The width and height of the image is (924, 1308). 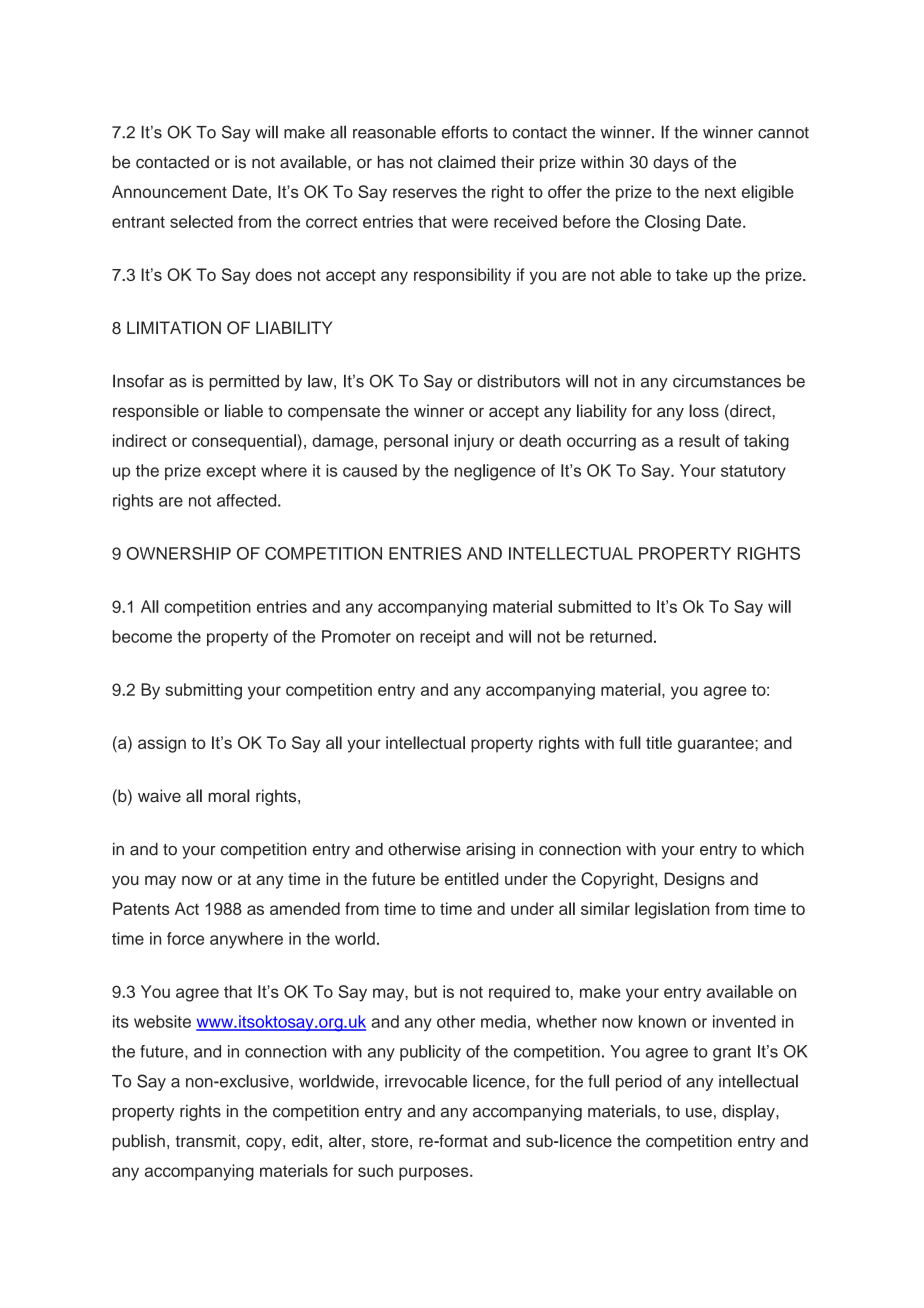 I want to click on force, so click(x=185, y=938).
